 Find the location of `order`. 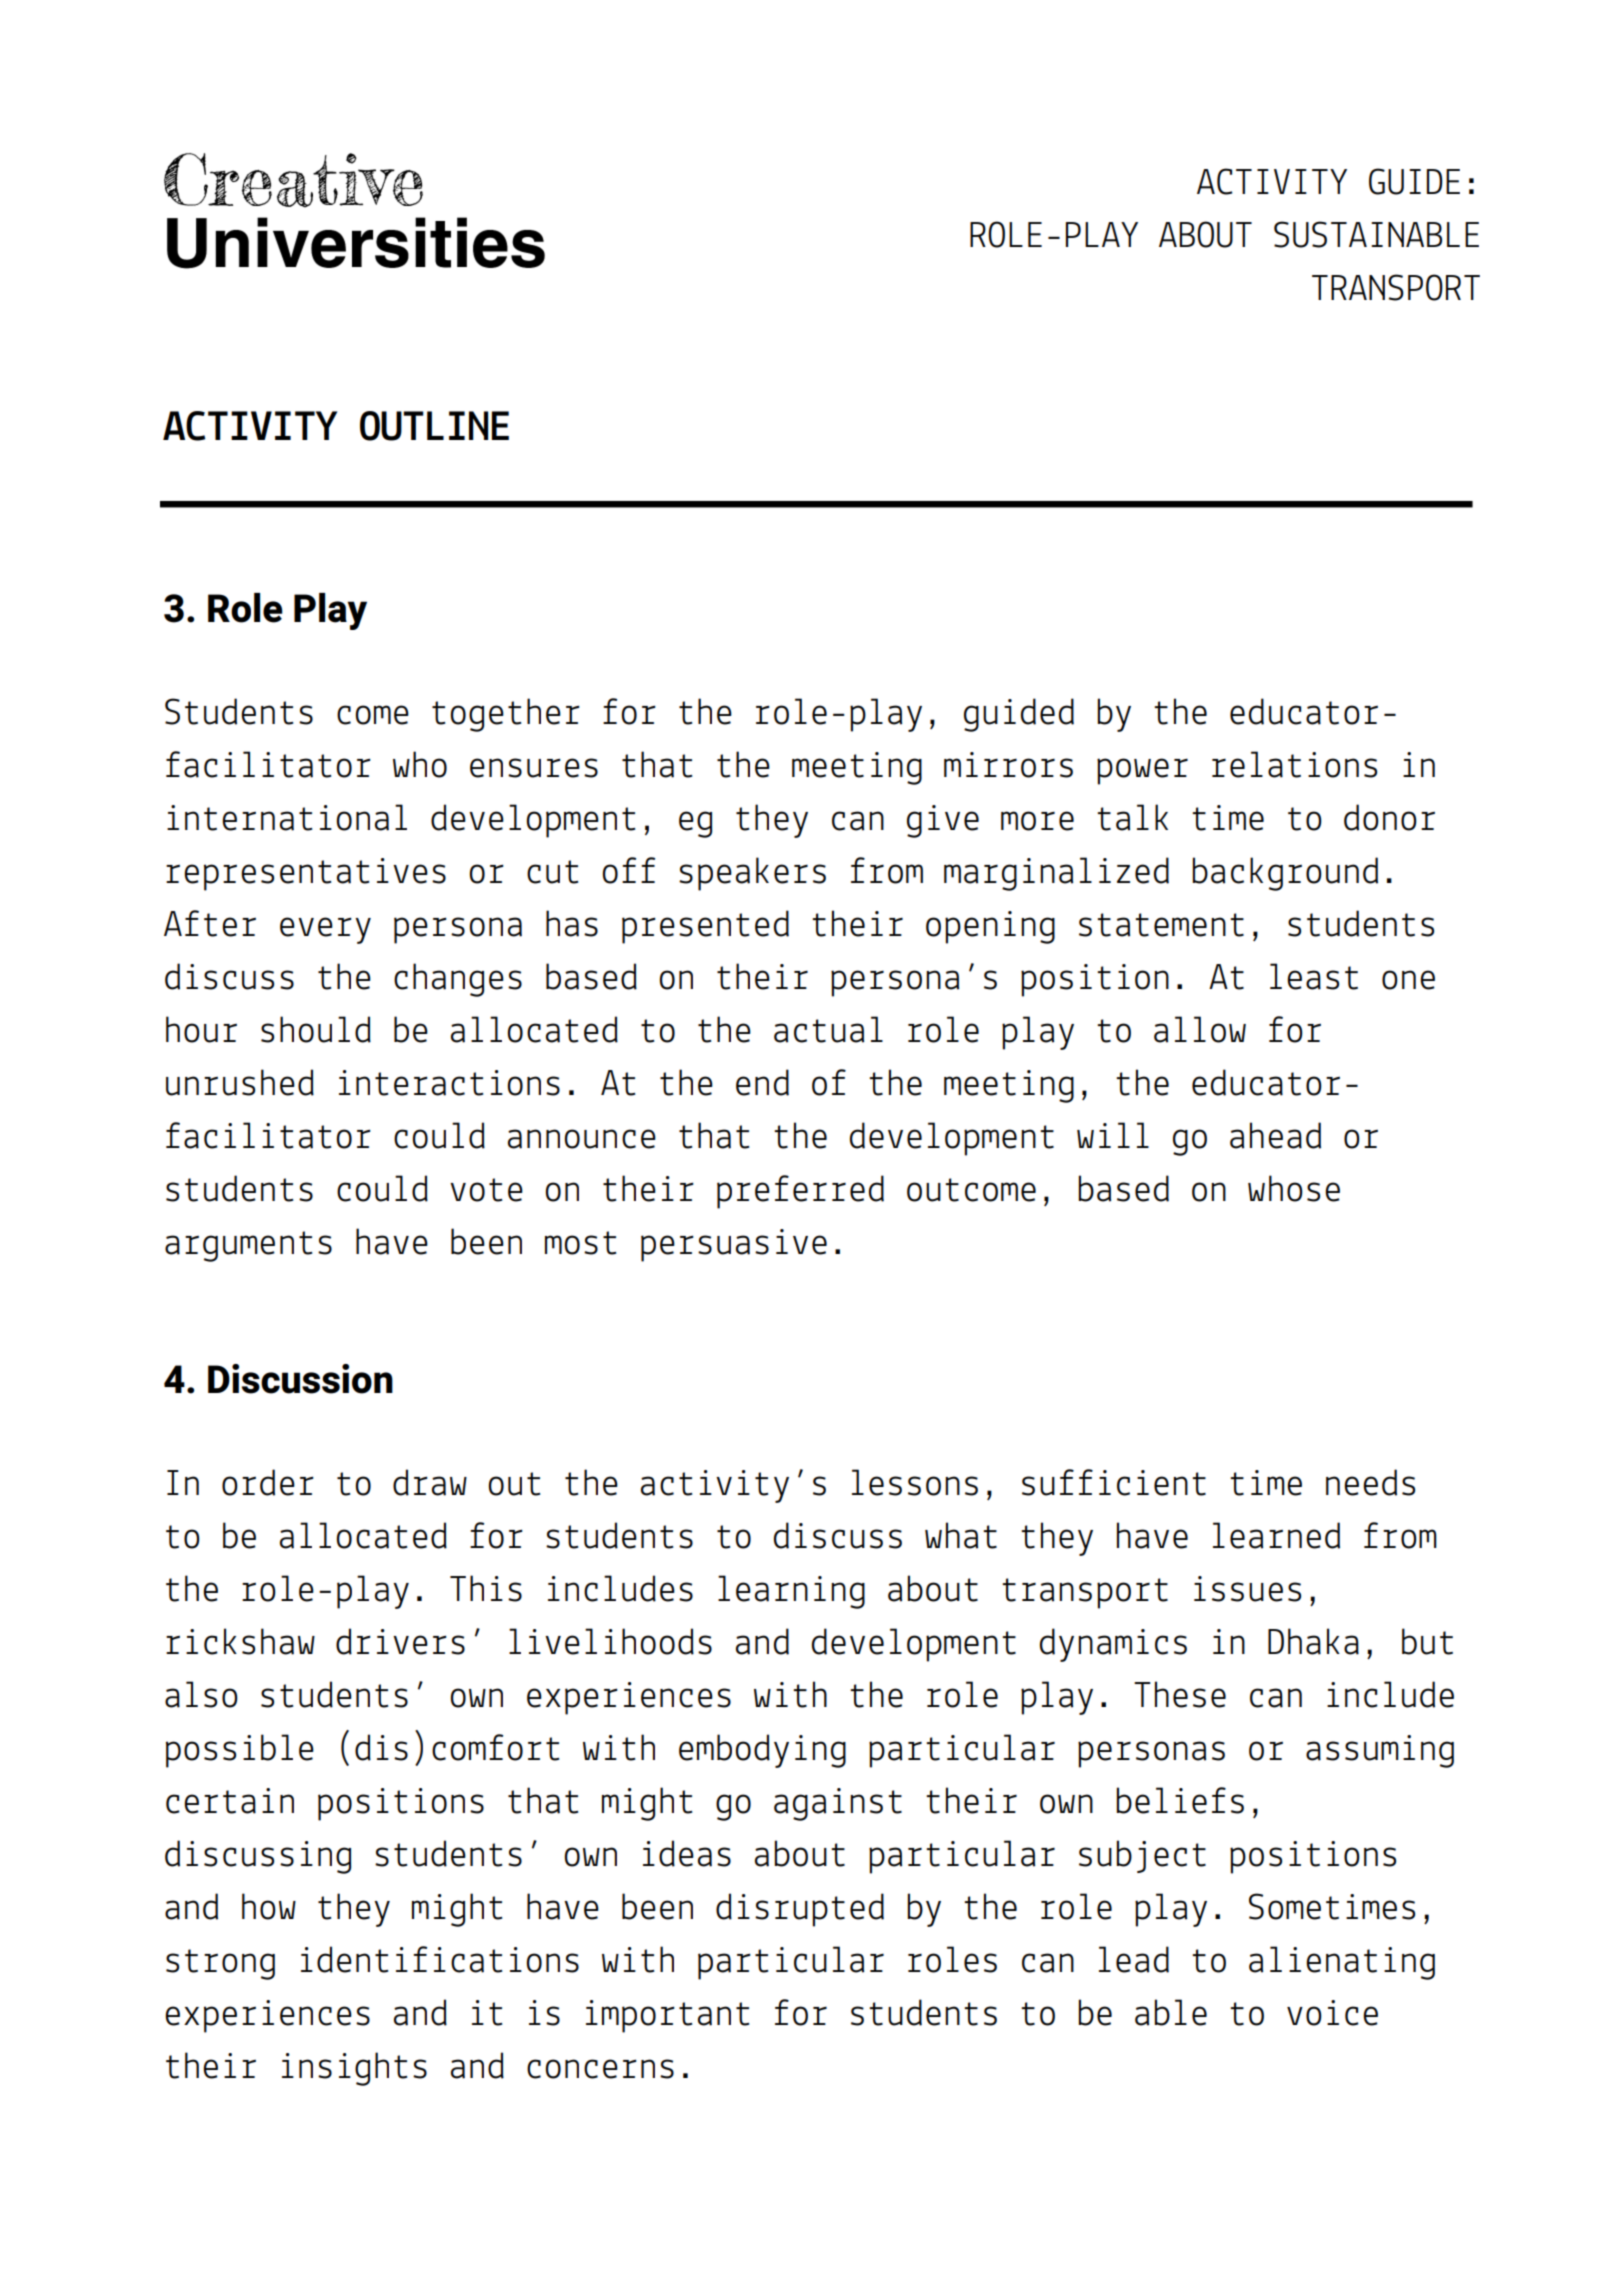

order is located at coordinates (268, 1482).
